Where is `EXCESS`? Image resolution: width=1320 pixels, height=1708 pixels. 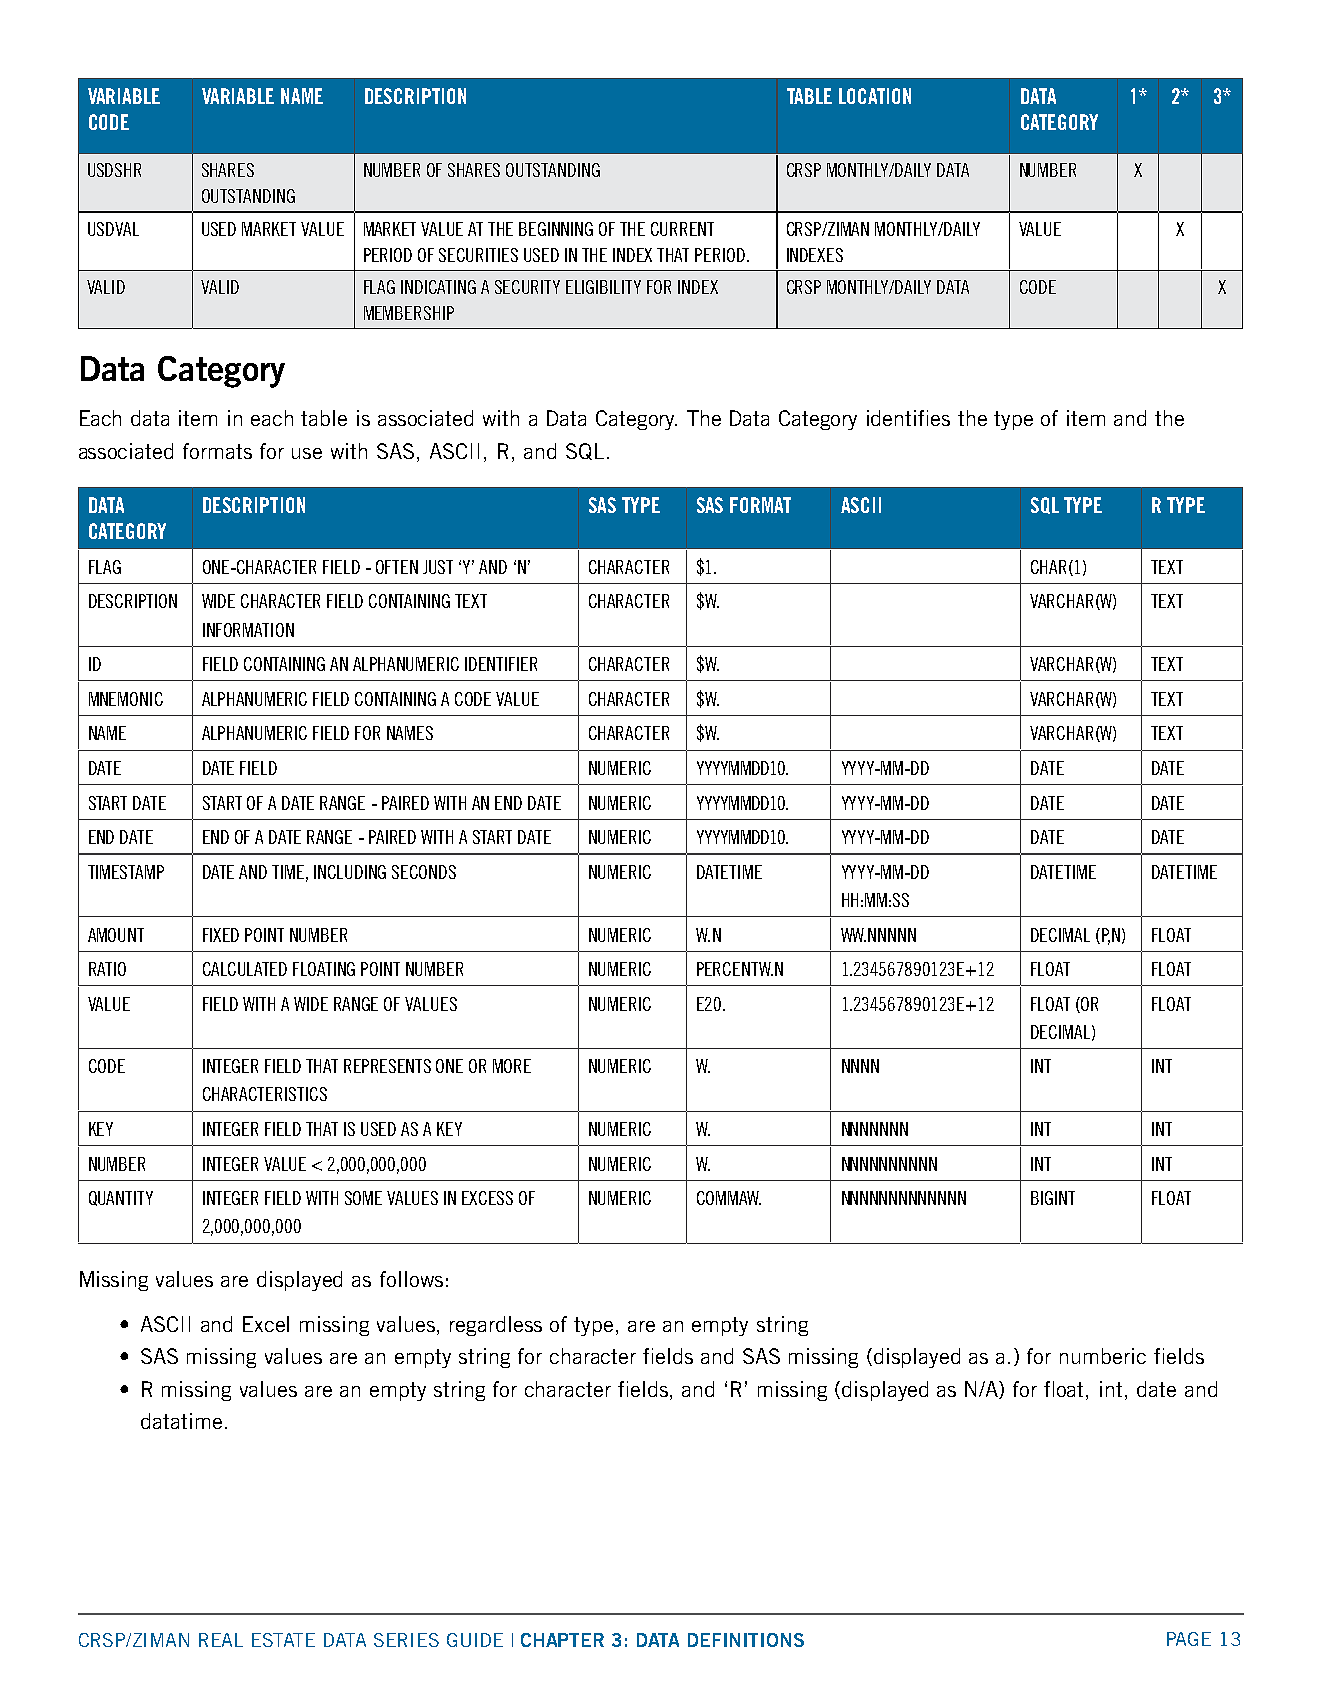
EXCESS is located at coordinates (487, 1198).
